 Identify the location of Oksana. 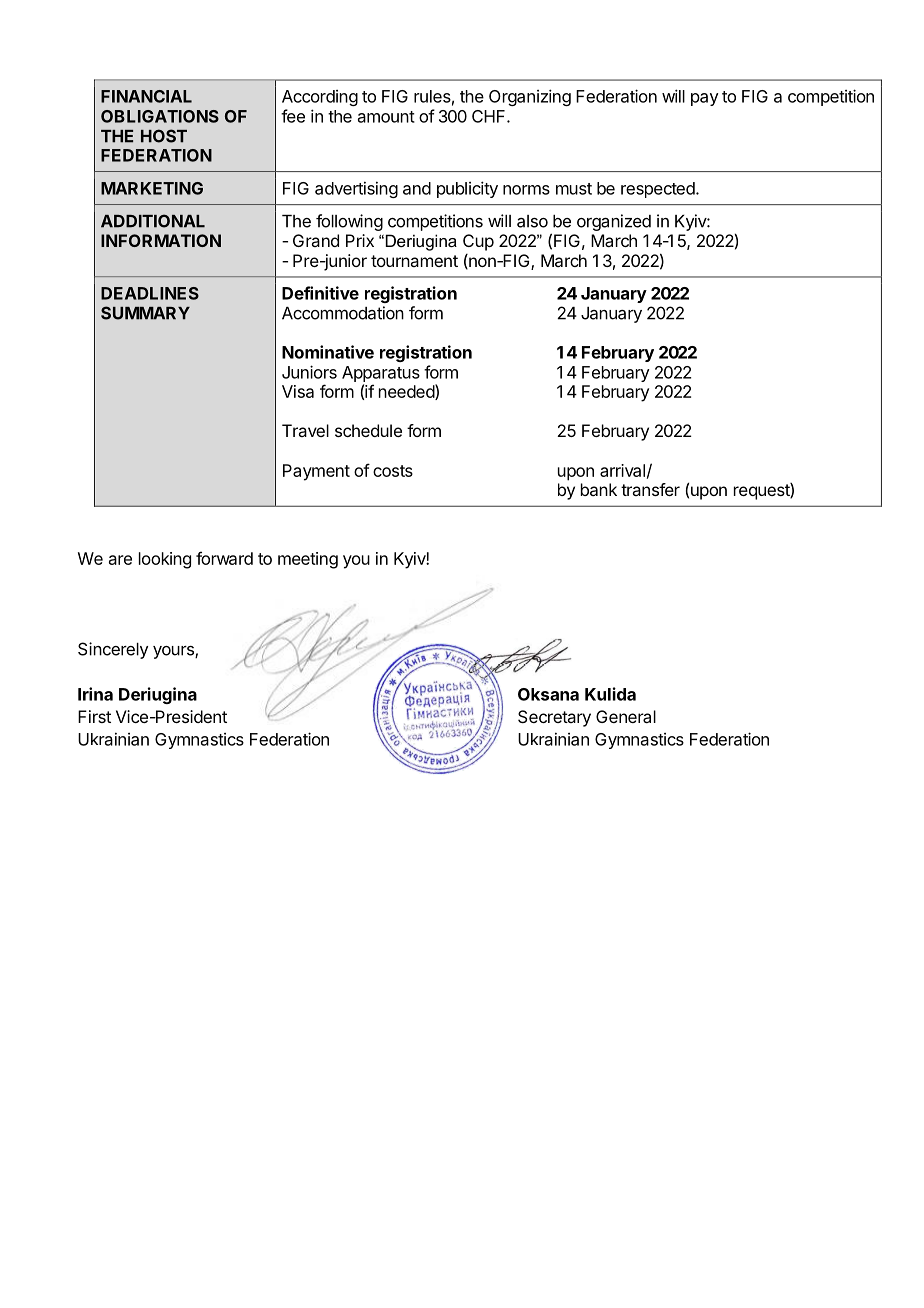
(548, 694).
